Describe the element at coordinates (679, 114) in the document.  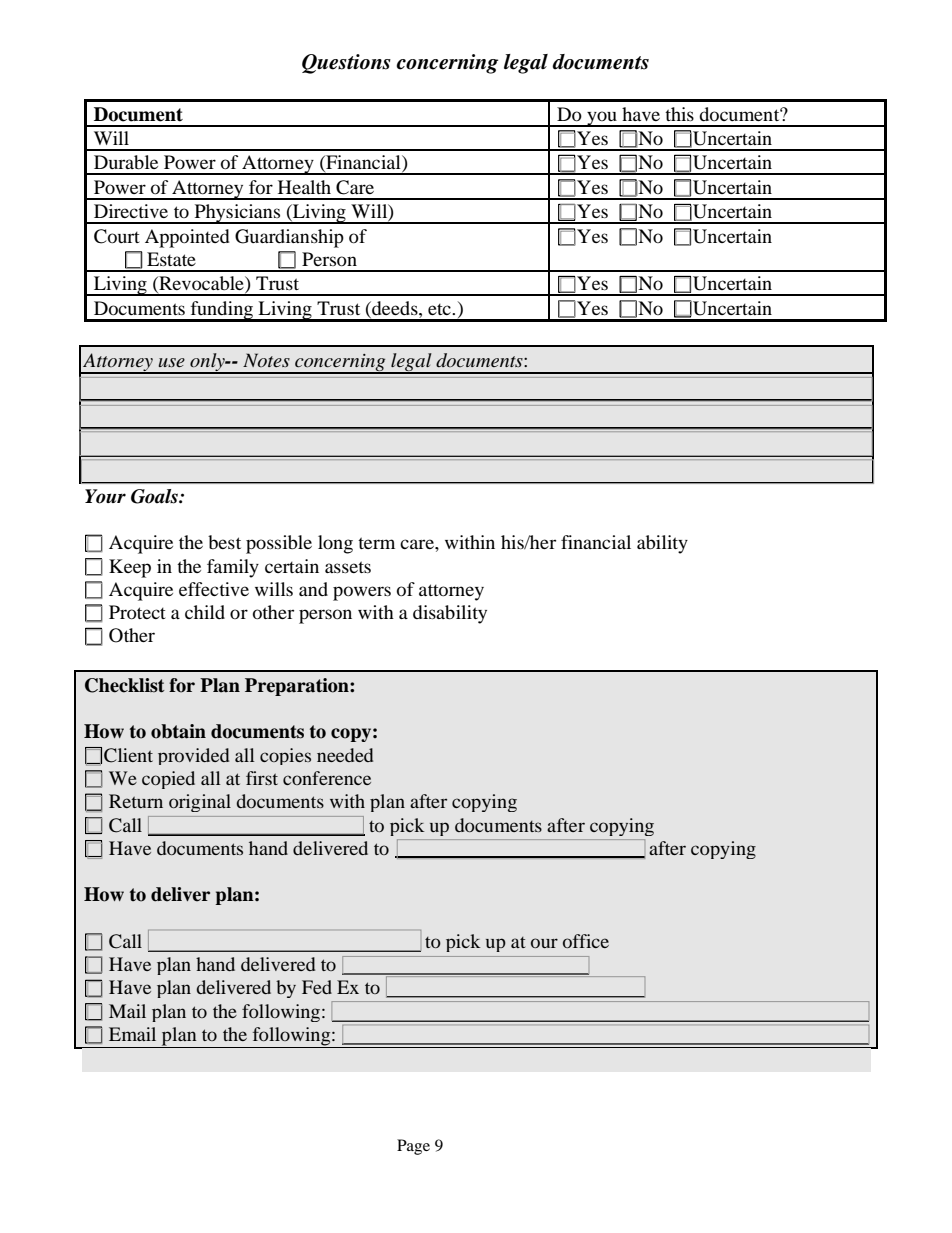
I see `this` at that location.
